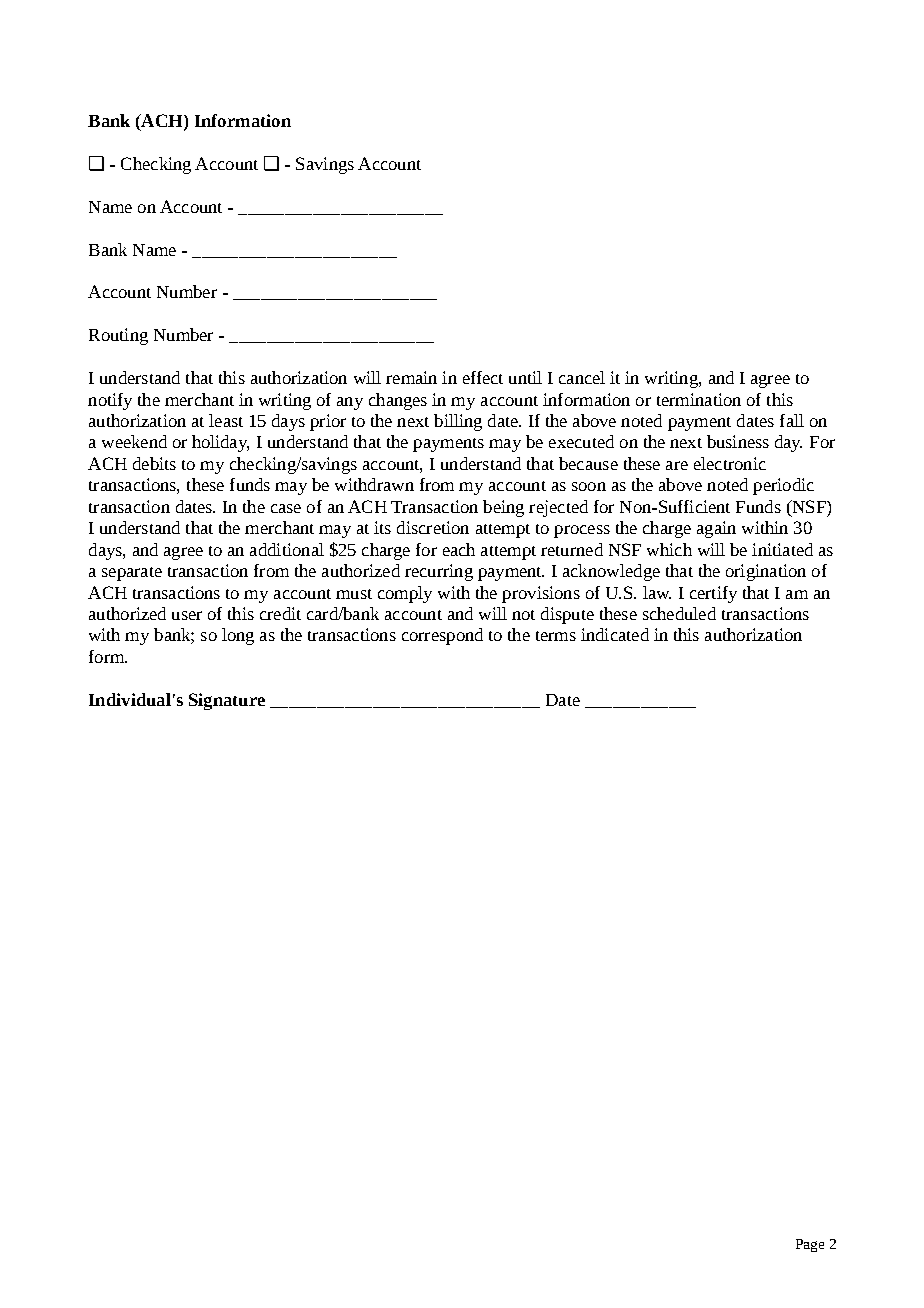 This screenshot has height=1308, width=924. What do you see at coordinates (615, 634) in the screenshot?
I see `indicated` at bounding box center [615, 634].
